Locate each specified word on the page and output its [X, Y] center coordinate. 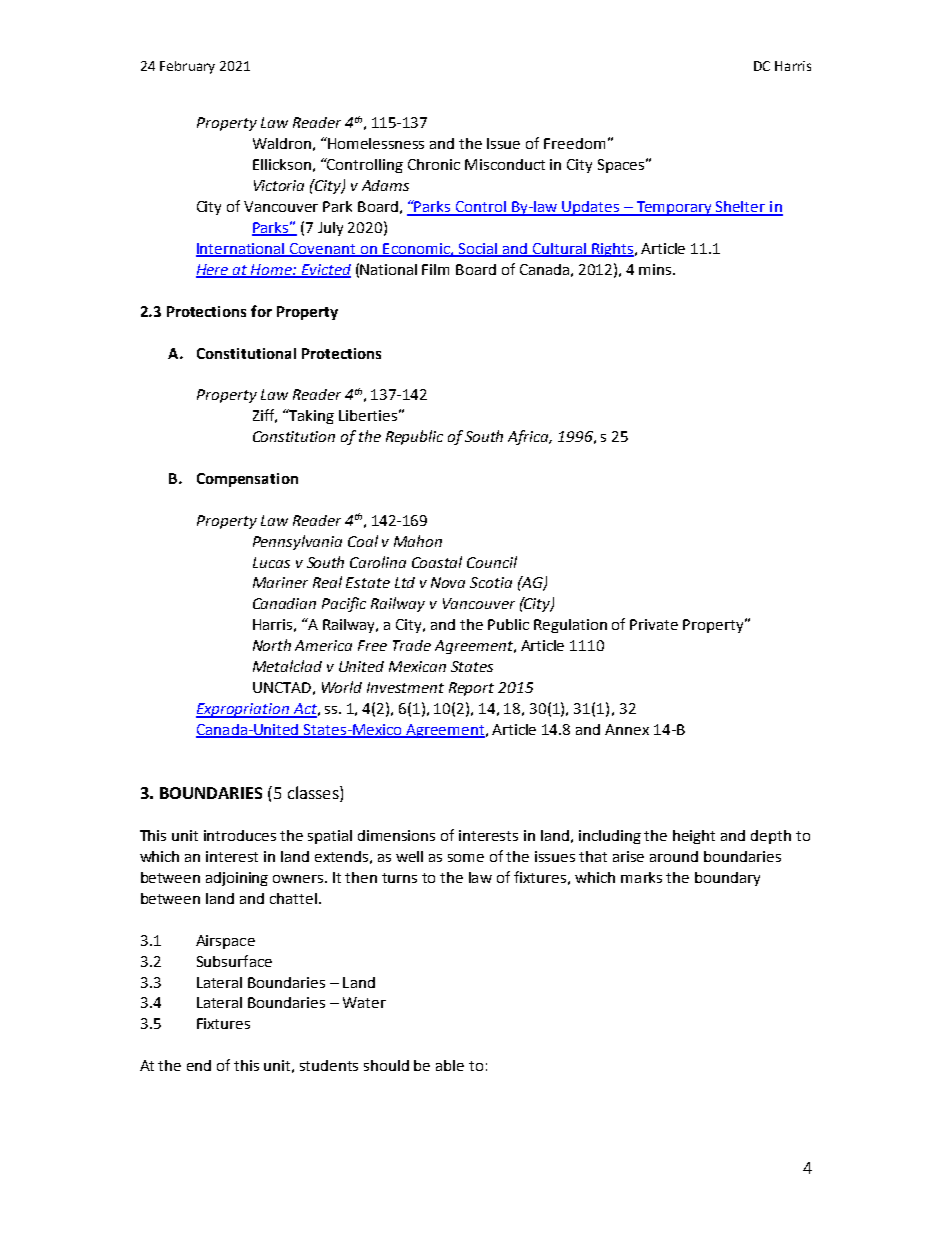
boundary [727, 879]
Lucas [271, 562]
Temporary [674, 208]
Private [654, 624]
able [450, 1065]
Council [492, 562]
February [187, 67]
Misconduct [505, 164]
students [329, 1065]
